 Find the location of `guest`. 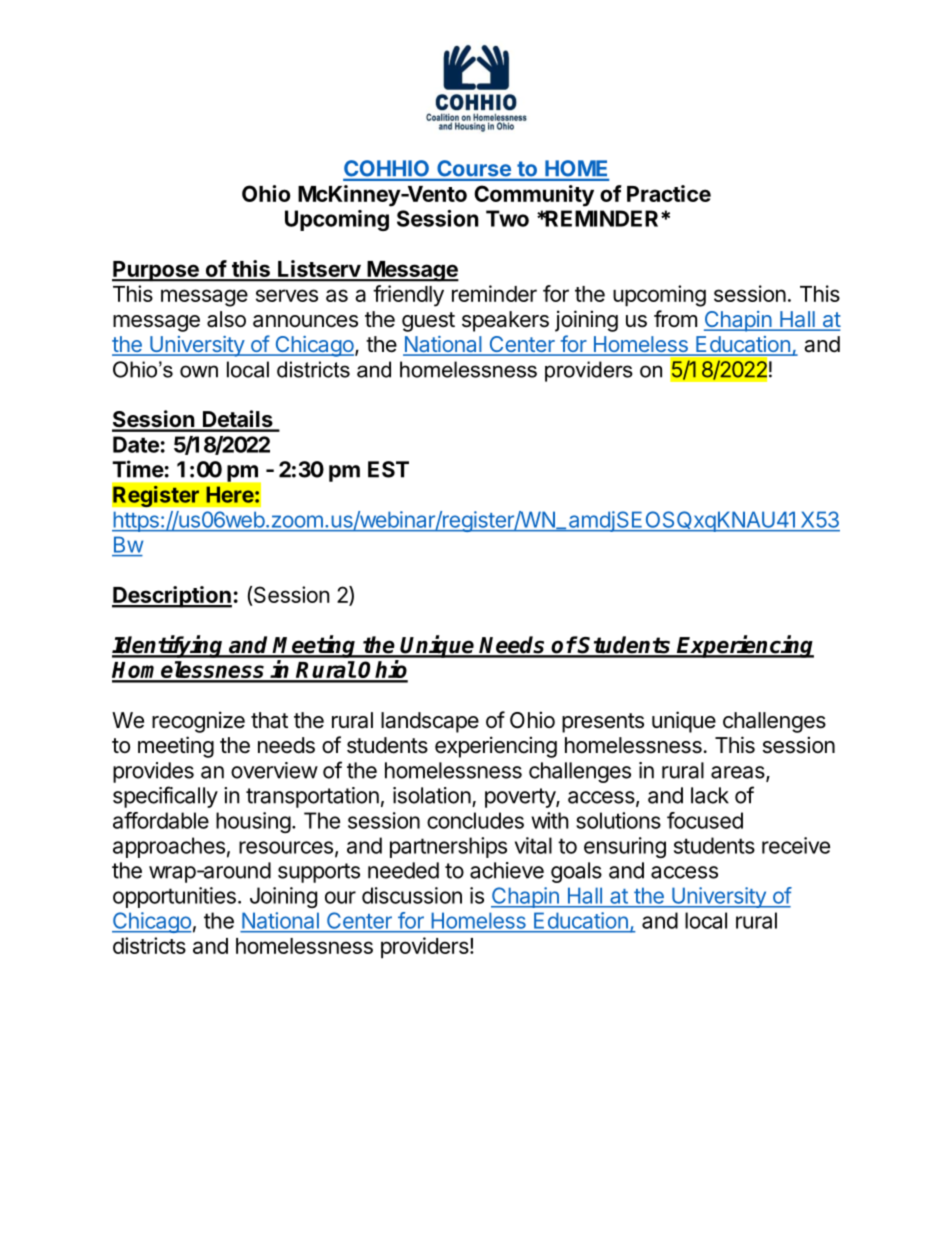

guest is located at coordinates (428, 322).
